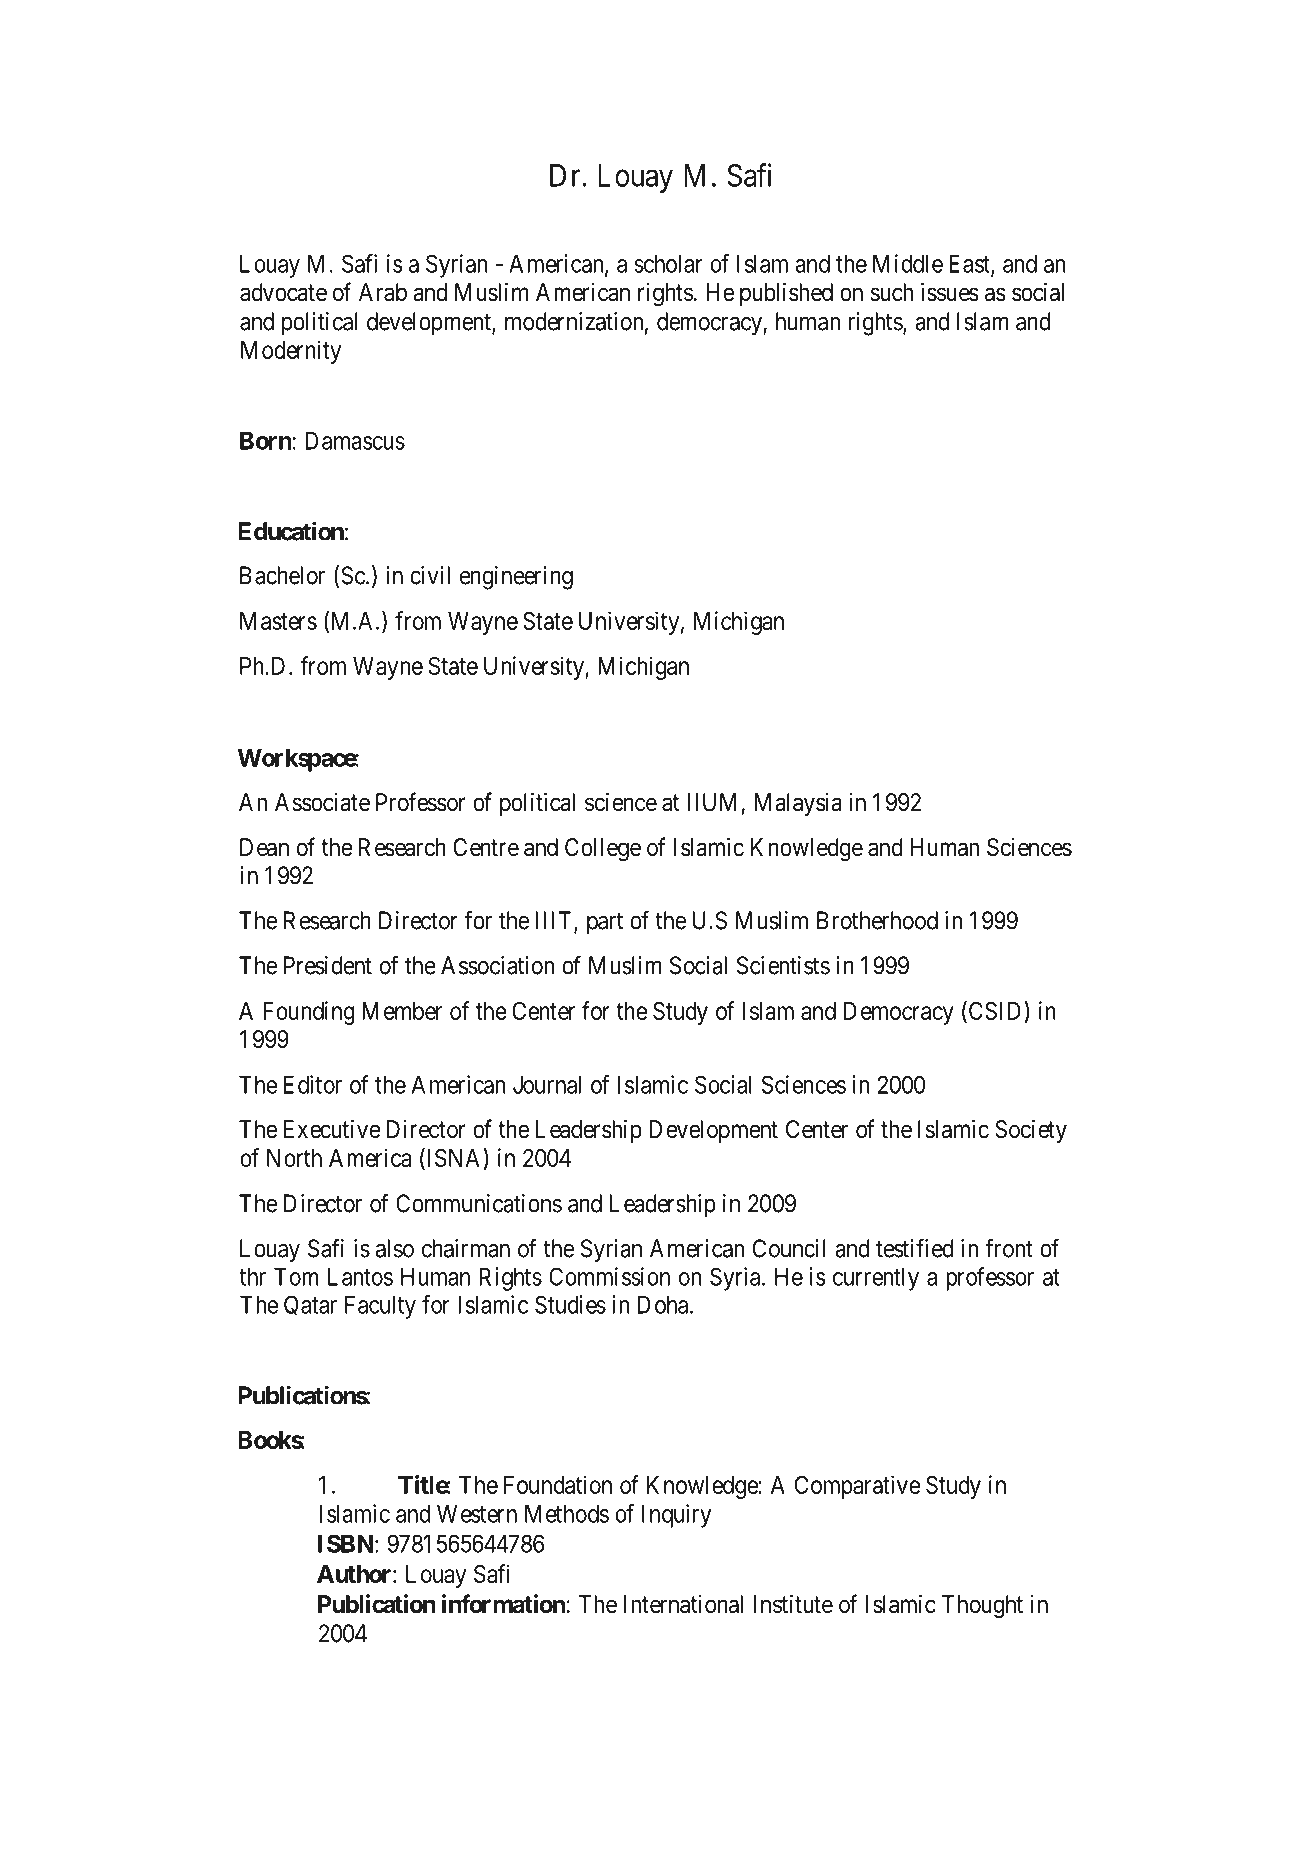  What do you see at coordinates (1031, 1131) in the page?
I see `Society` at bounding box center [1031, 1131].
